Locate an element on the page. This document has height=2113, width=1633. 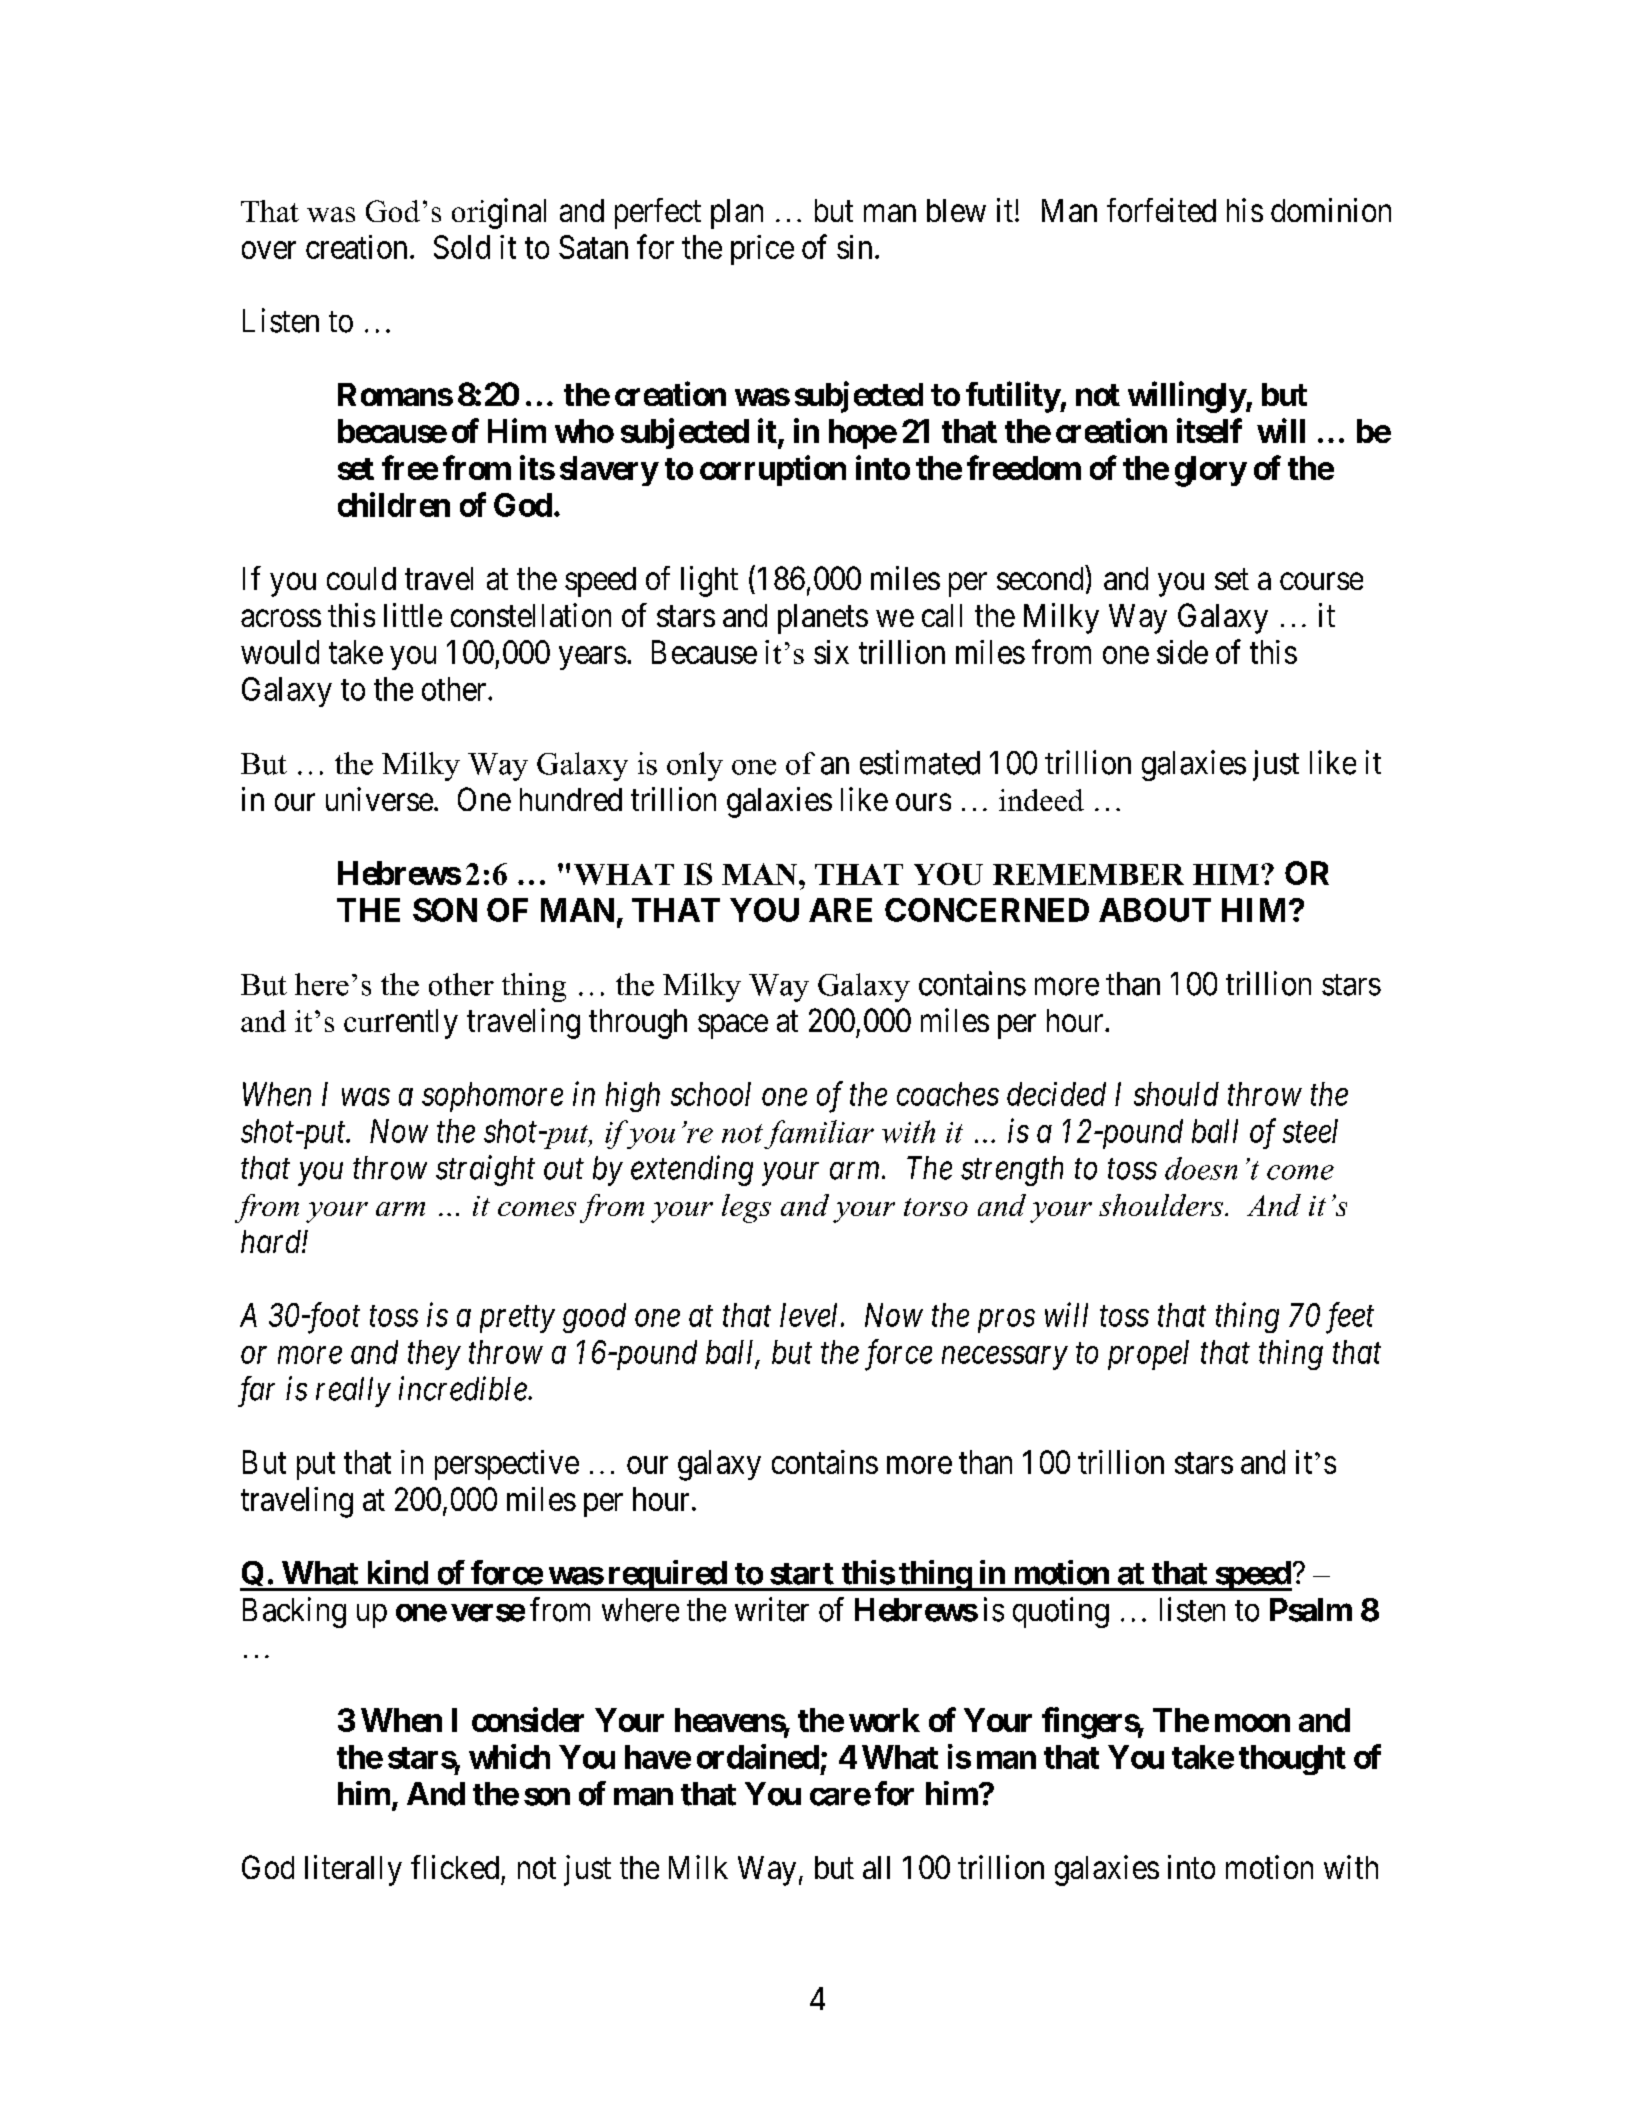
indeed is located at coordinates (1041, 800).
